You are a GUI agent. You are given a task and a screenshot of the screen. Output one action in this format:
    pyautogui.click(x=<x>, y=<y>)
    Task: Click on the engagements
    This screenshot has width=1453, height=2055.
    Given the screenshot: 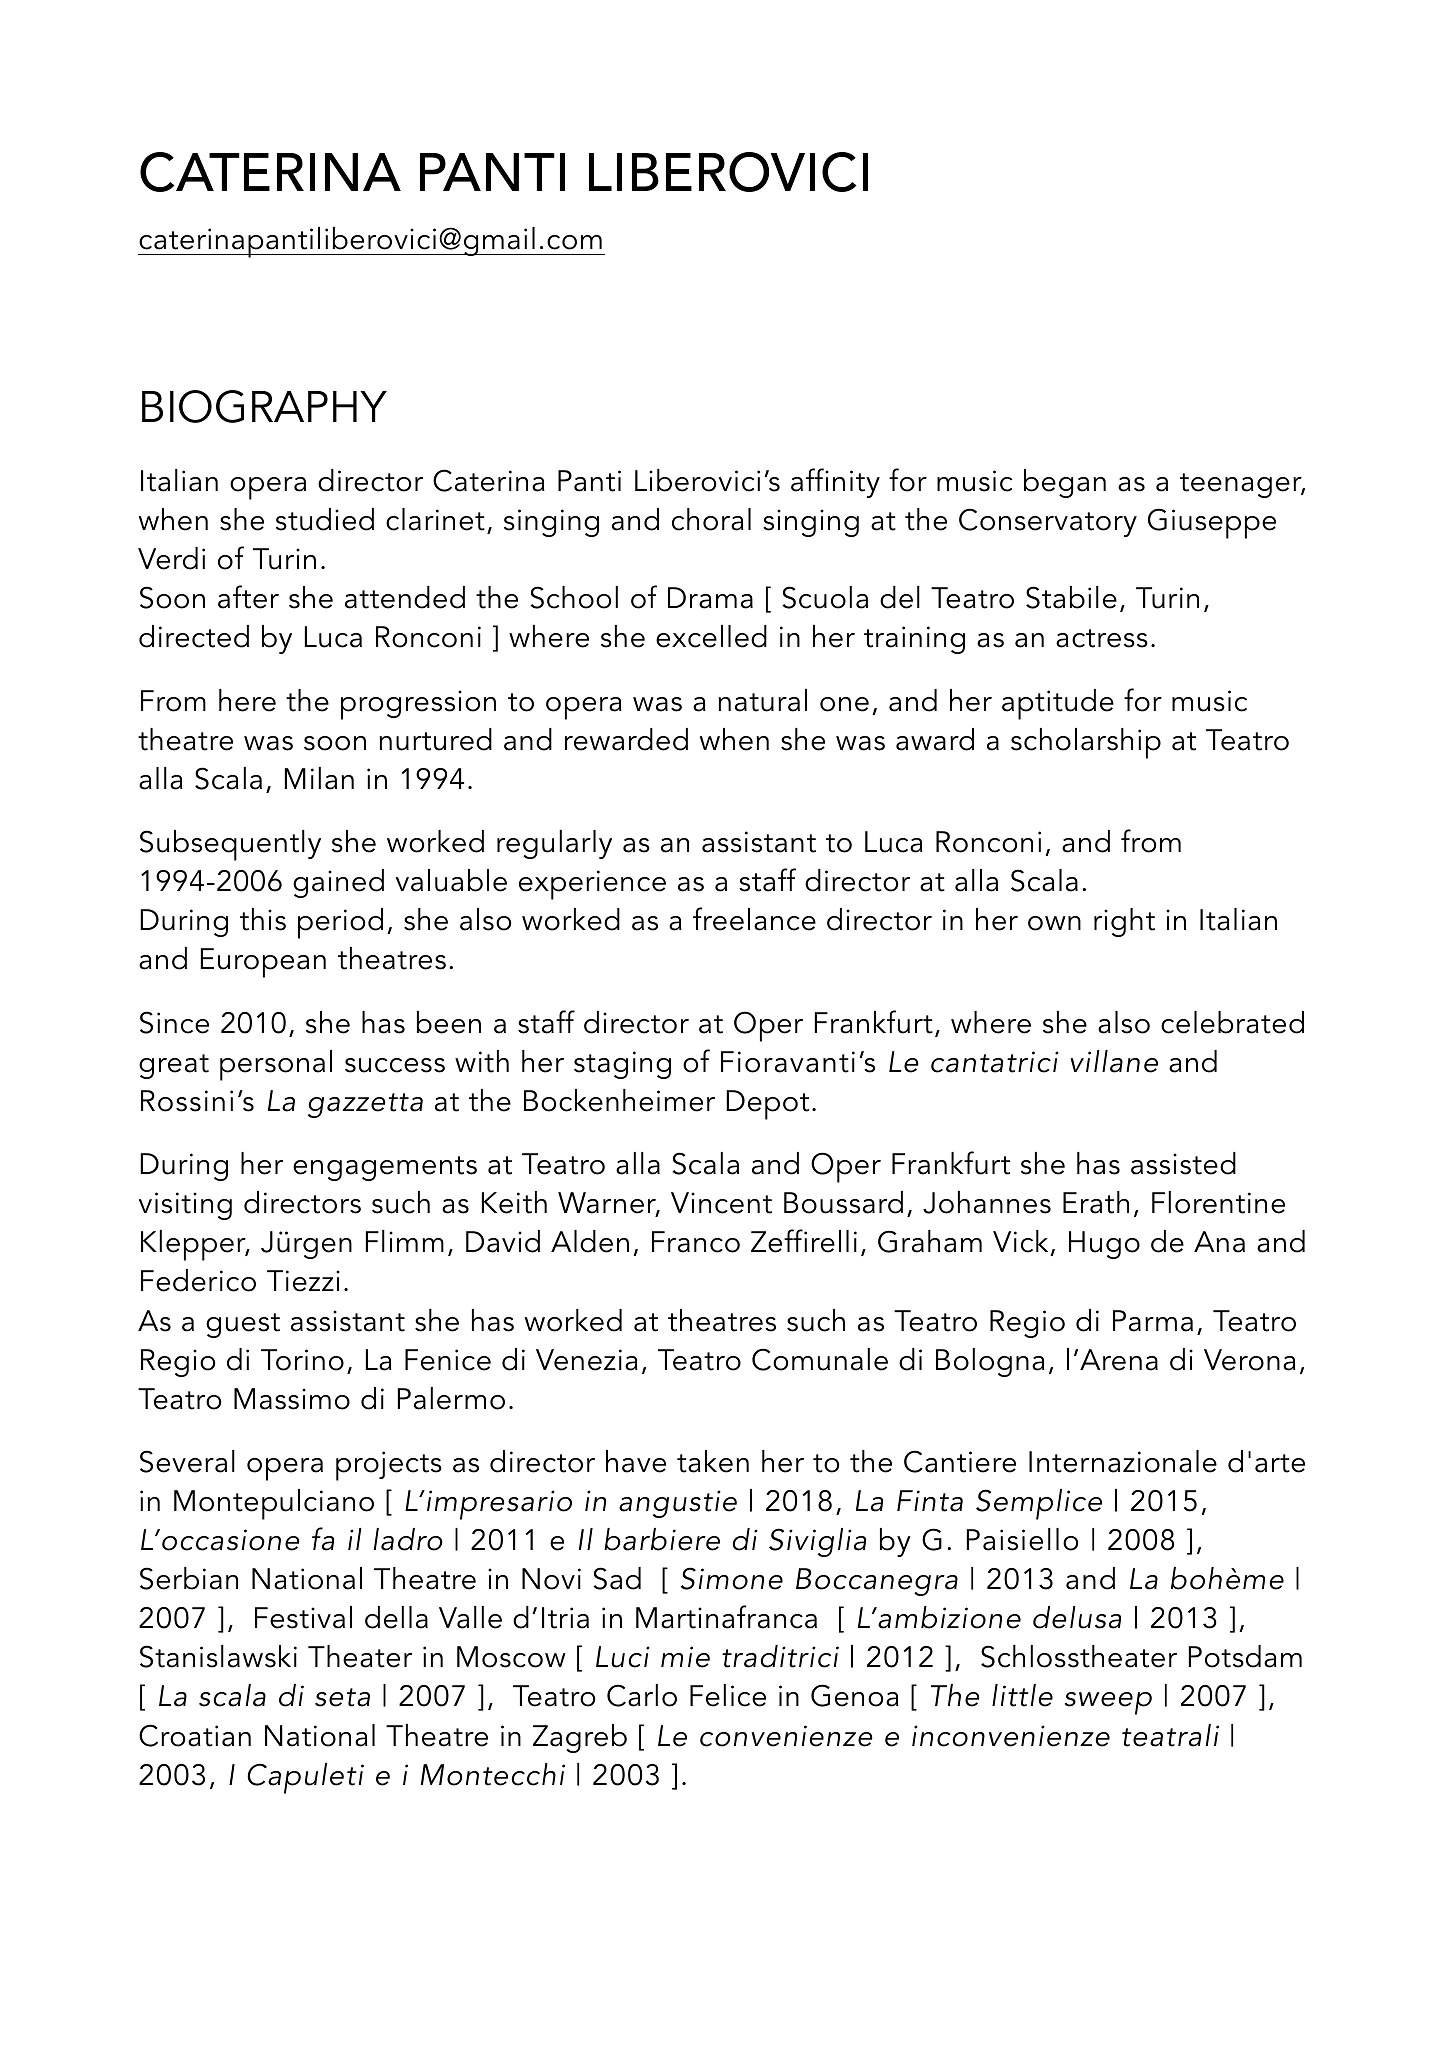 What is the action you would take?
    pyautogui.click(x=385, y=1168)
